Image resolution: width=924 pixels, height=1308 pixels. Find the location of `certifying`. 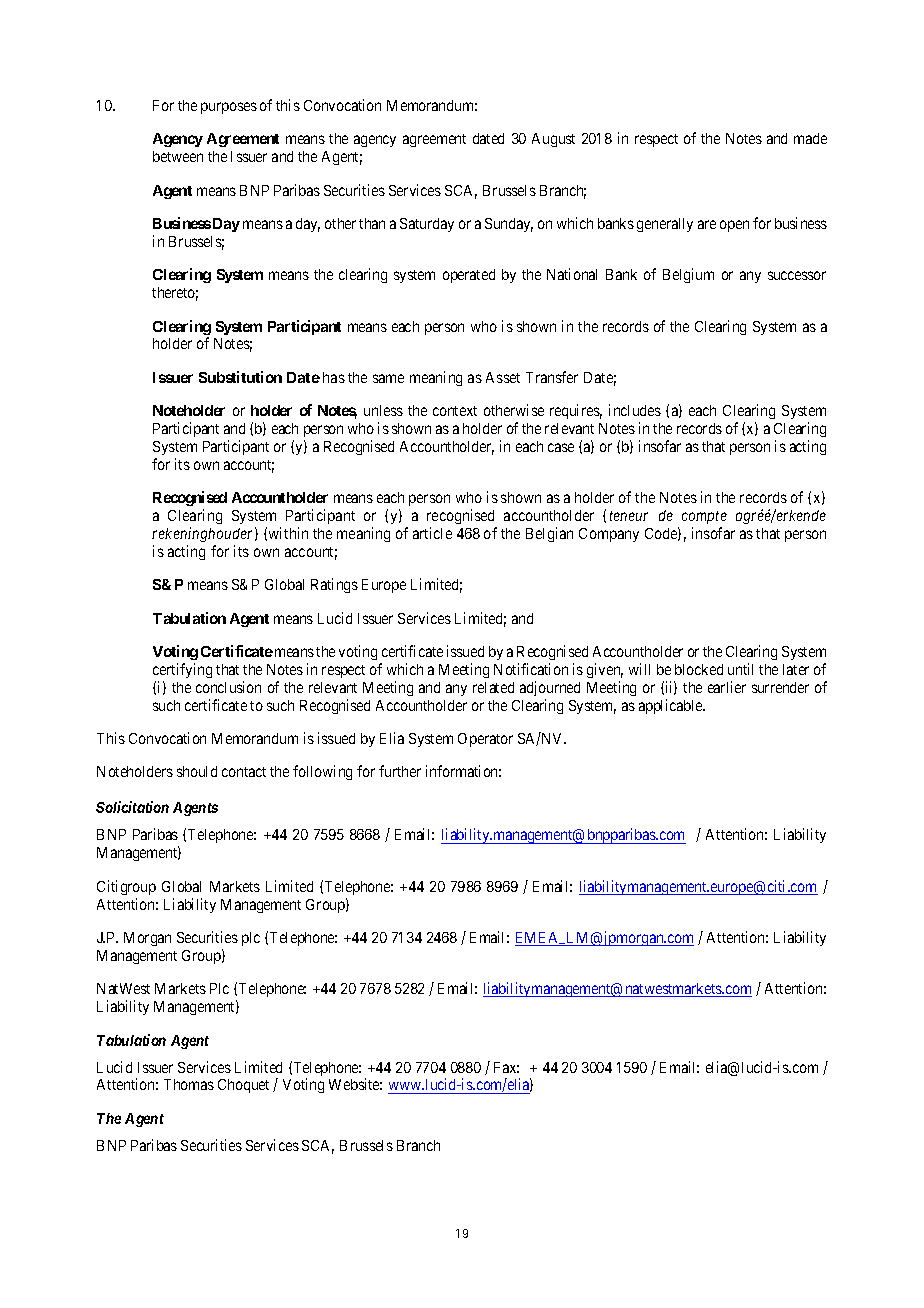

certifying is located at coordinates (182, 670).
